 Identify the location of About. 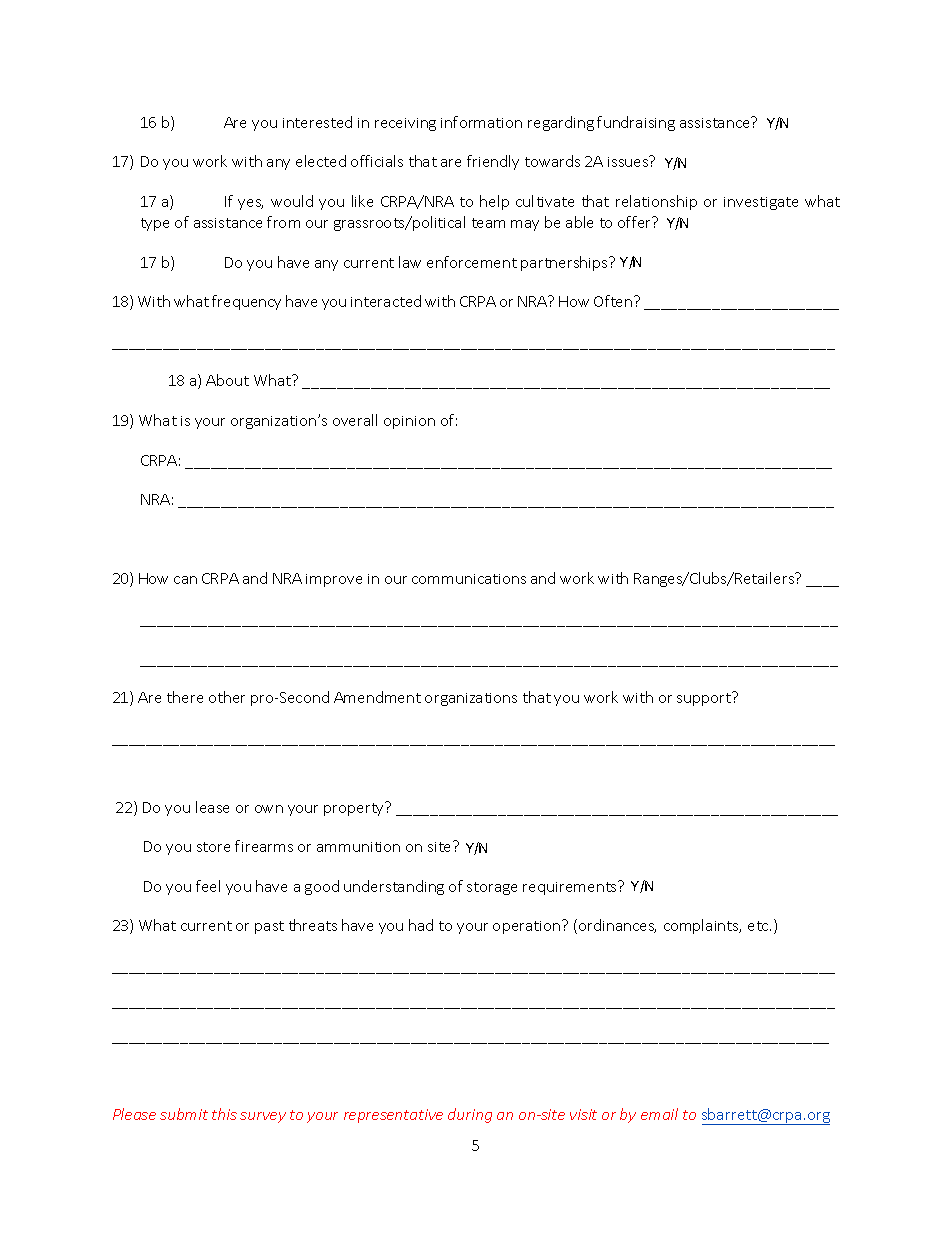
(227, 380).
